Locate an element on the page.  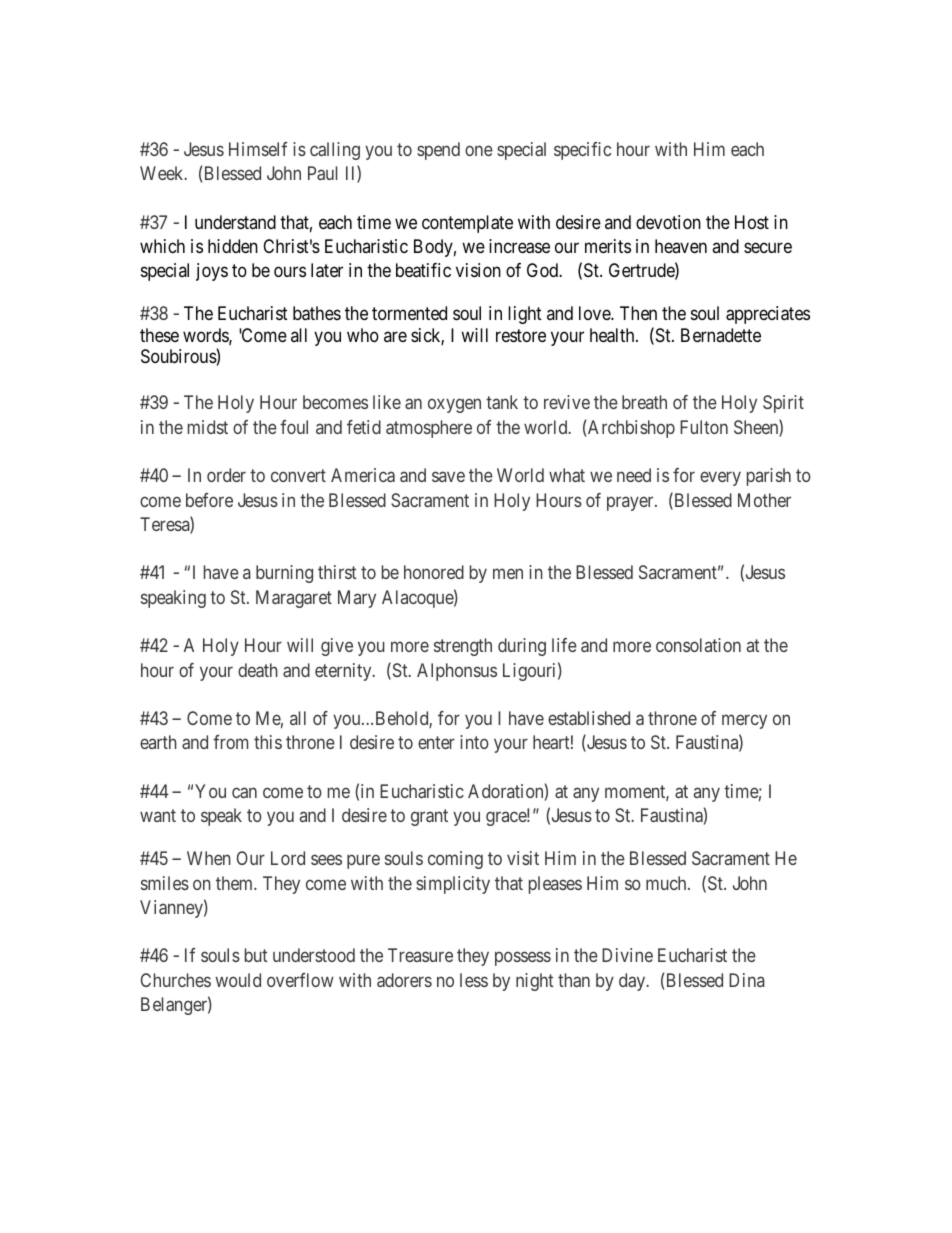
spend is located at coordinates (438, 151).
